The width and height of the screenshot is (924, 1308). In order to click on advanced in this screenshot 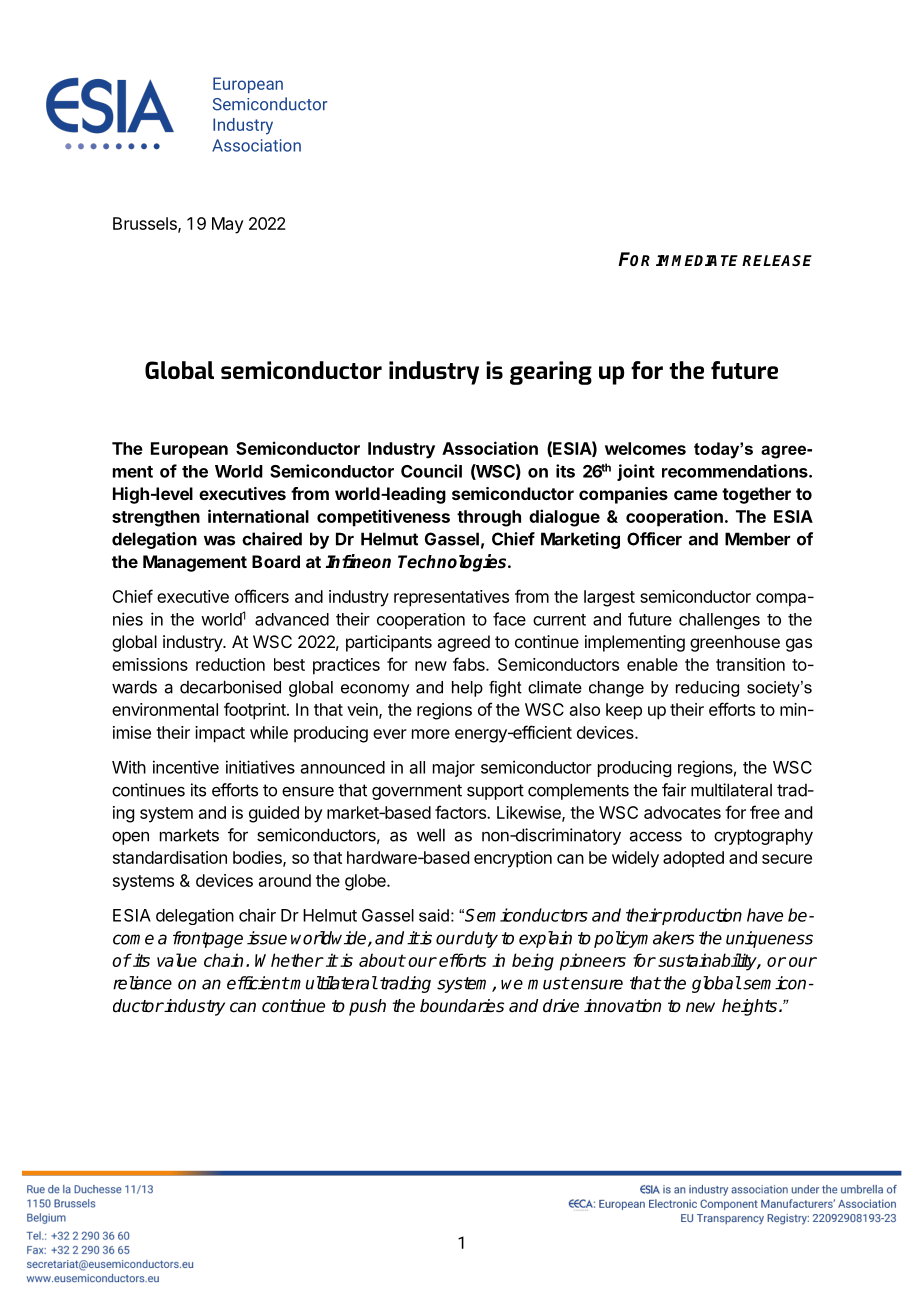, I will do `click(292, 619)`.
